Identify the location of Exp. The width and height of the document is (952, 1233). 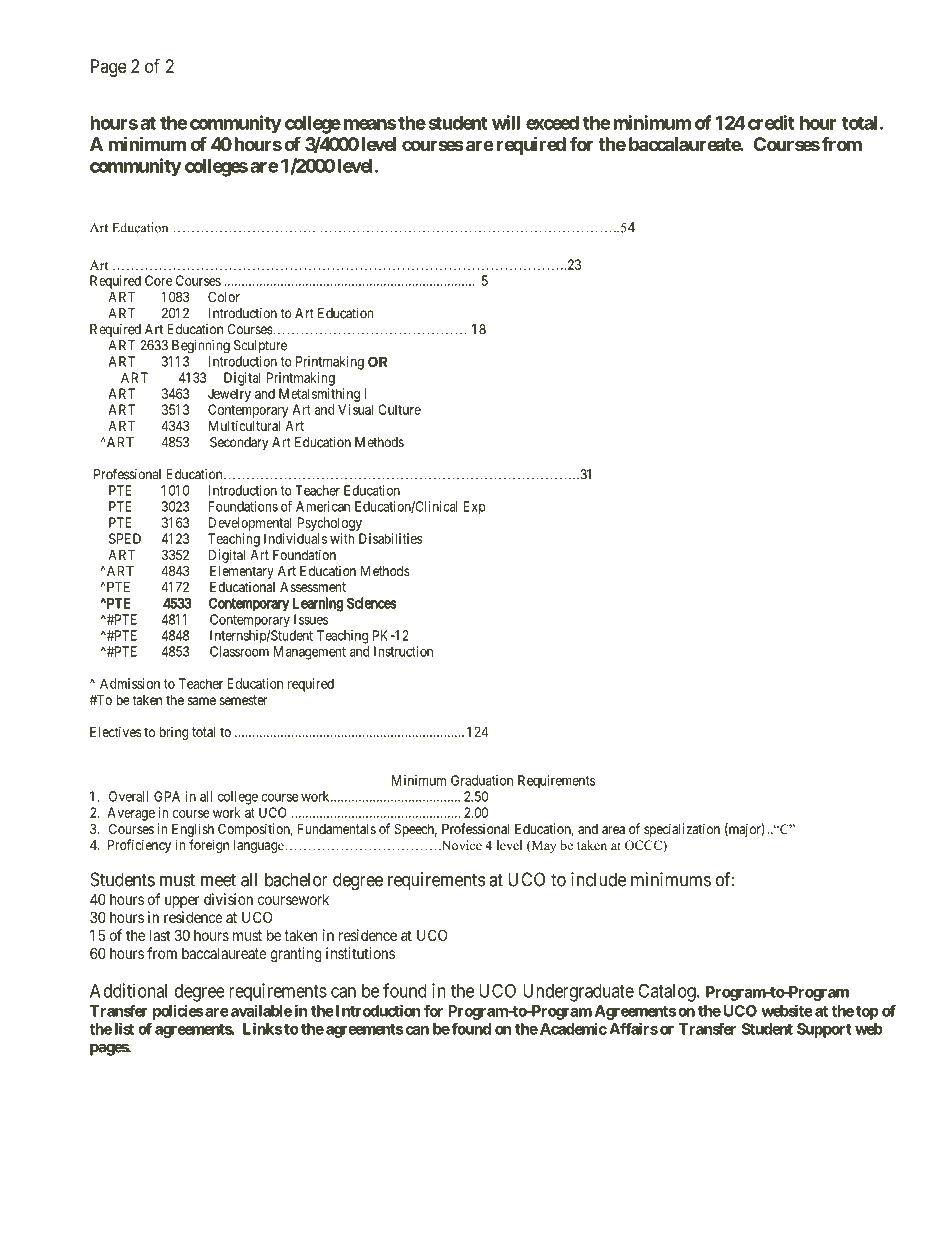
(475, 508).
